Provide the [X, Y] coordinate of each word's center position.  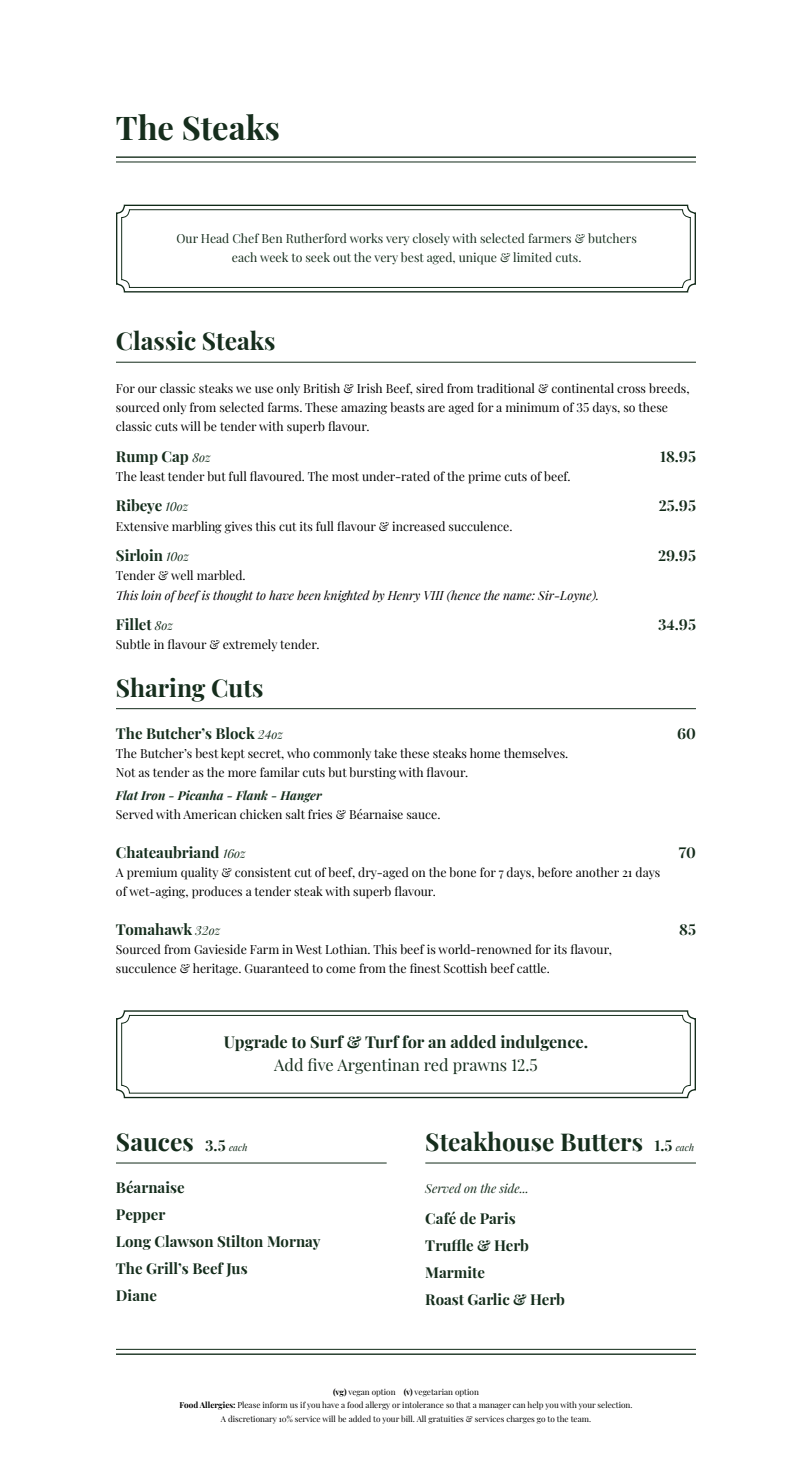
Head [215, 238]
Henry [403, 597]
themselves [535, 753]
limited [532, 257]
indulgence [543, 1043]
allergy [377, 1405]
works [366, 238]
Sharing [161, 689]
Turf [382, 1042]
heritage [216, 969]
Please [249, 1404]
